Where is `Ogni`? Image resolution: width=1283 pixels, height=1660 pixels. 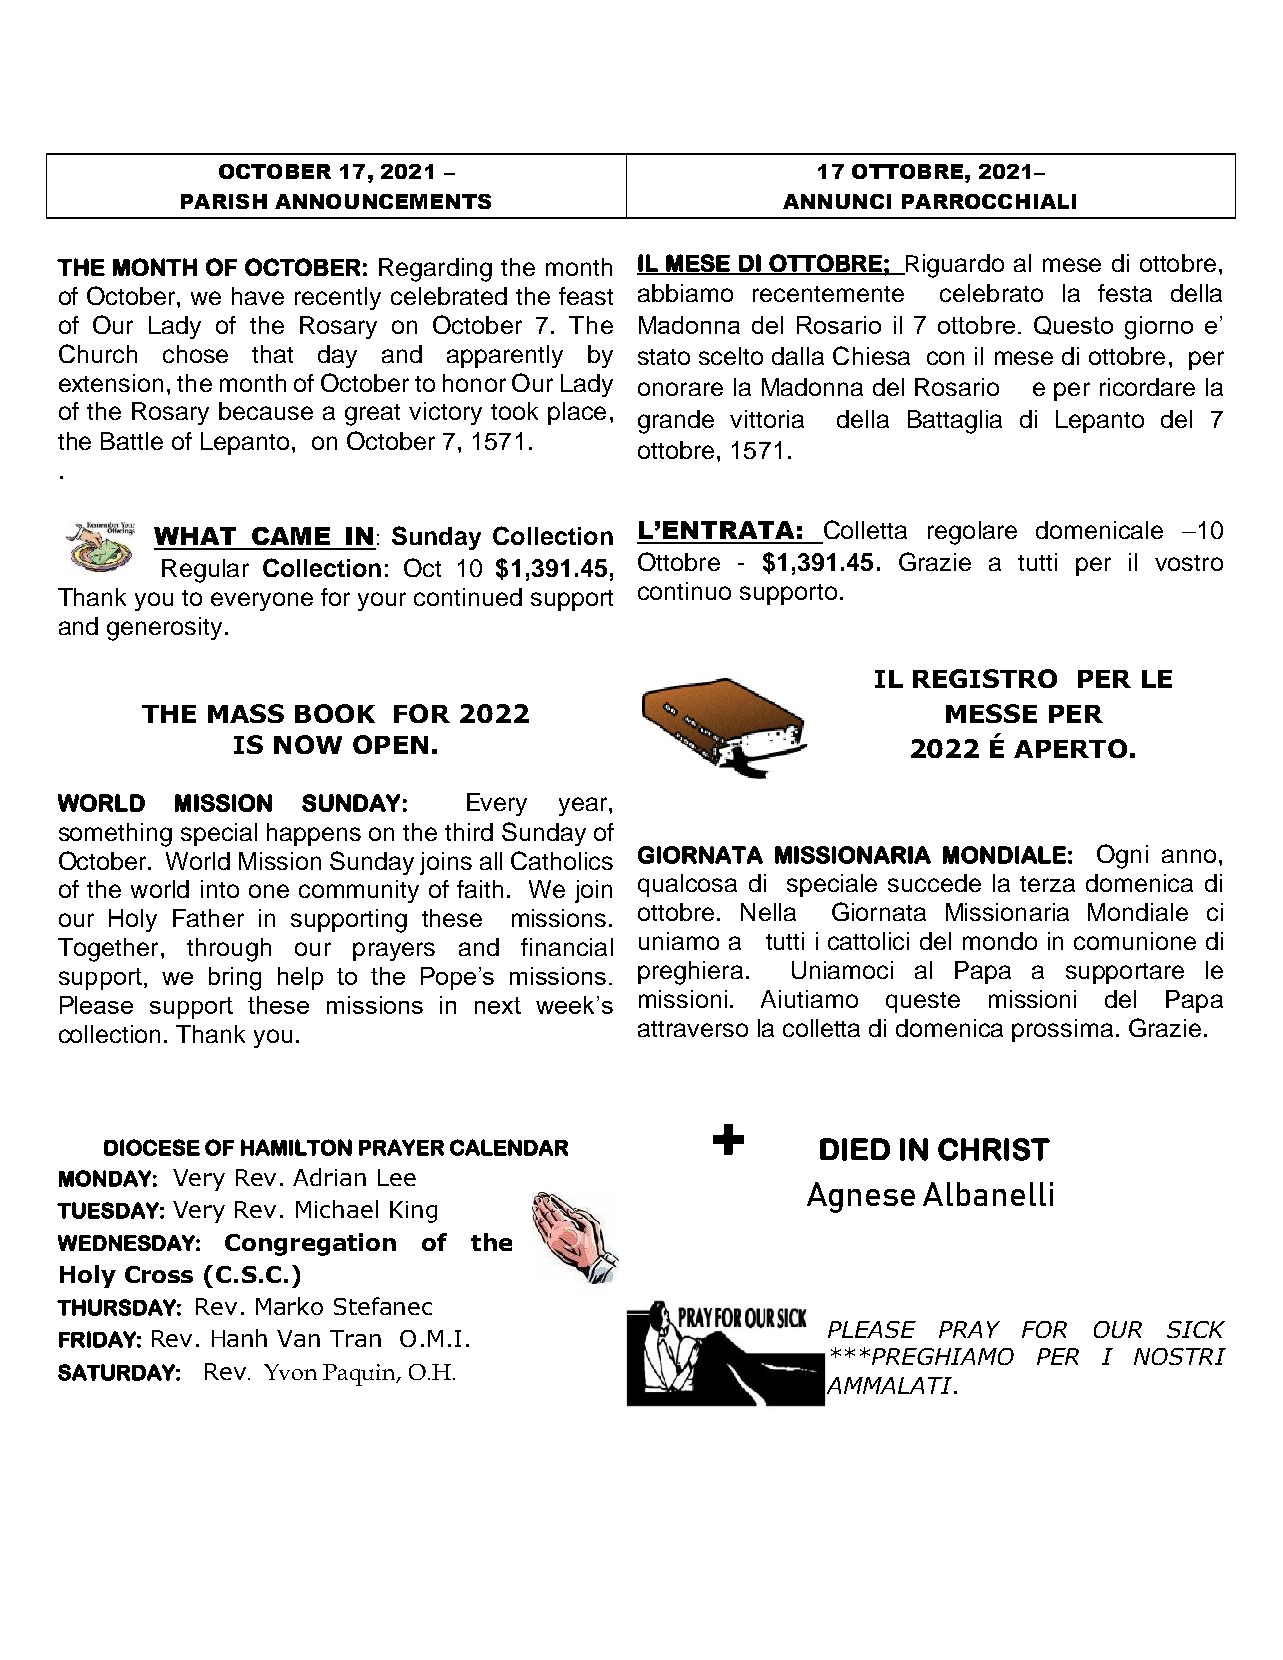 Ogni is located at coordinates (1122, 856).
